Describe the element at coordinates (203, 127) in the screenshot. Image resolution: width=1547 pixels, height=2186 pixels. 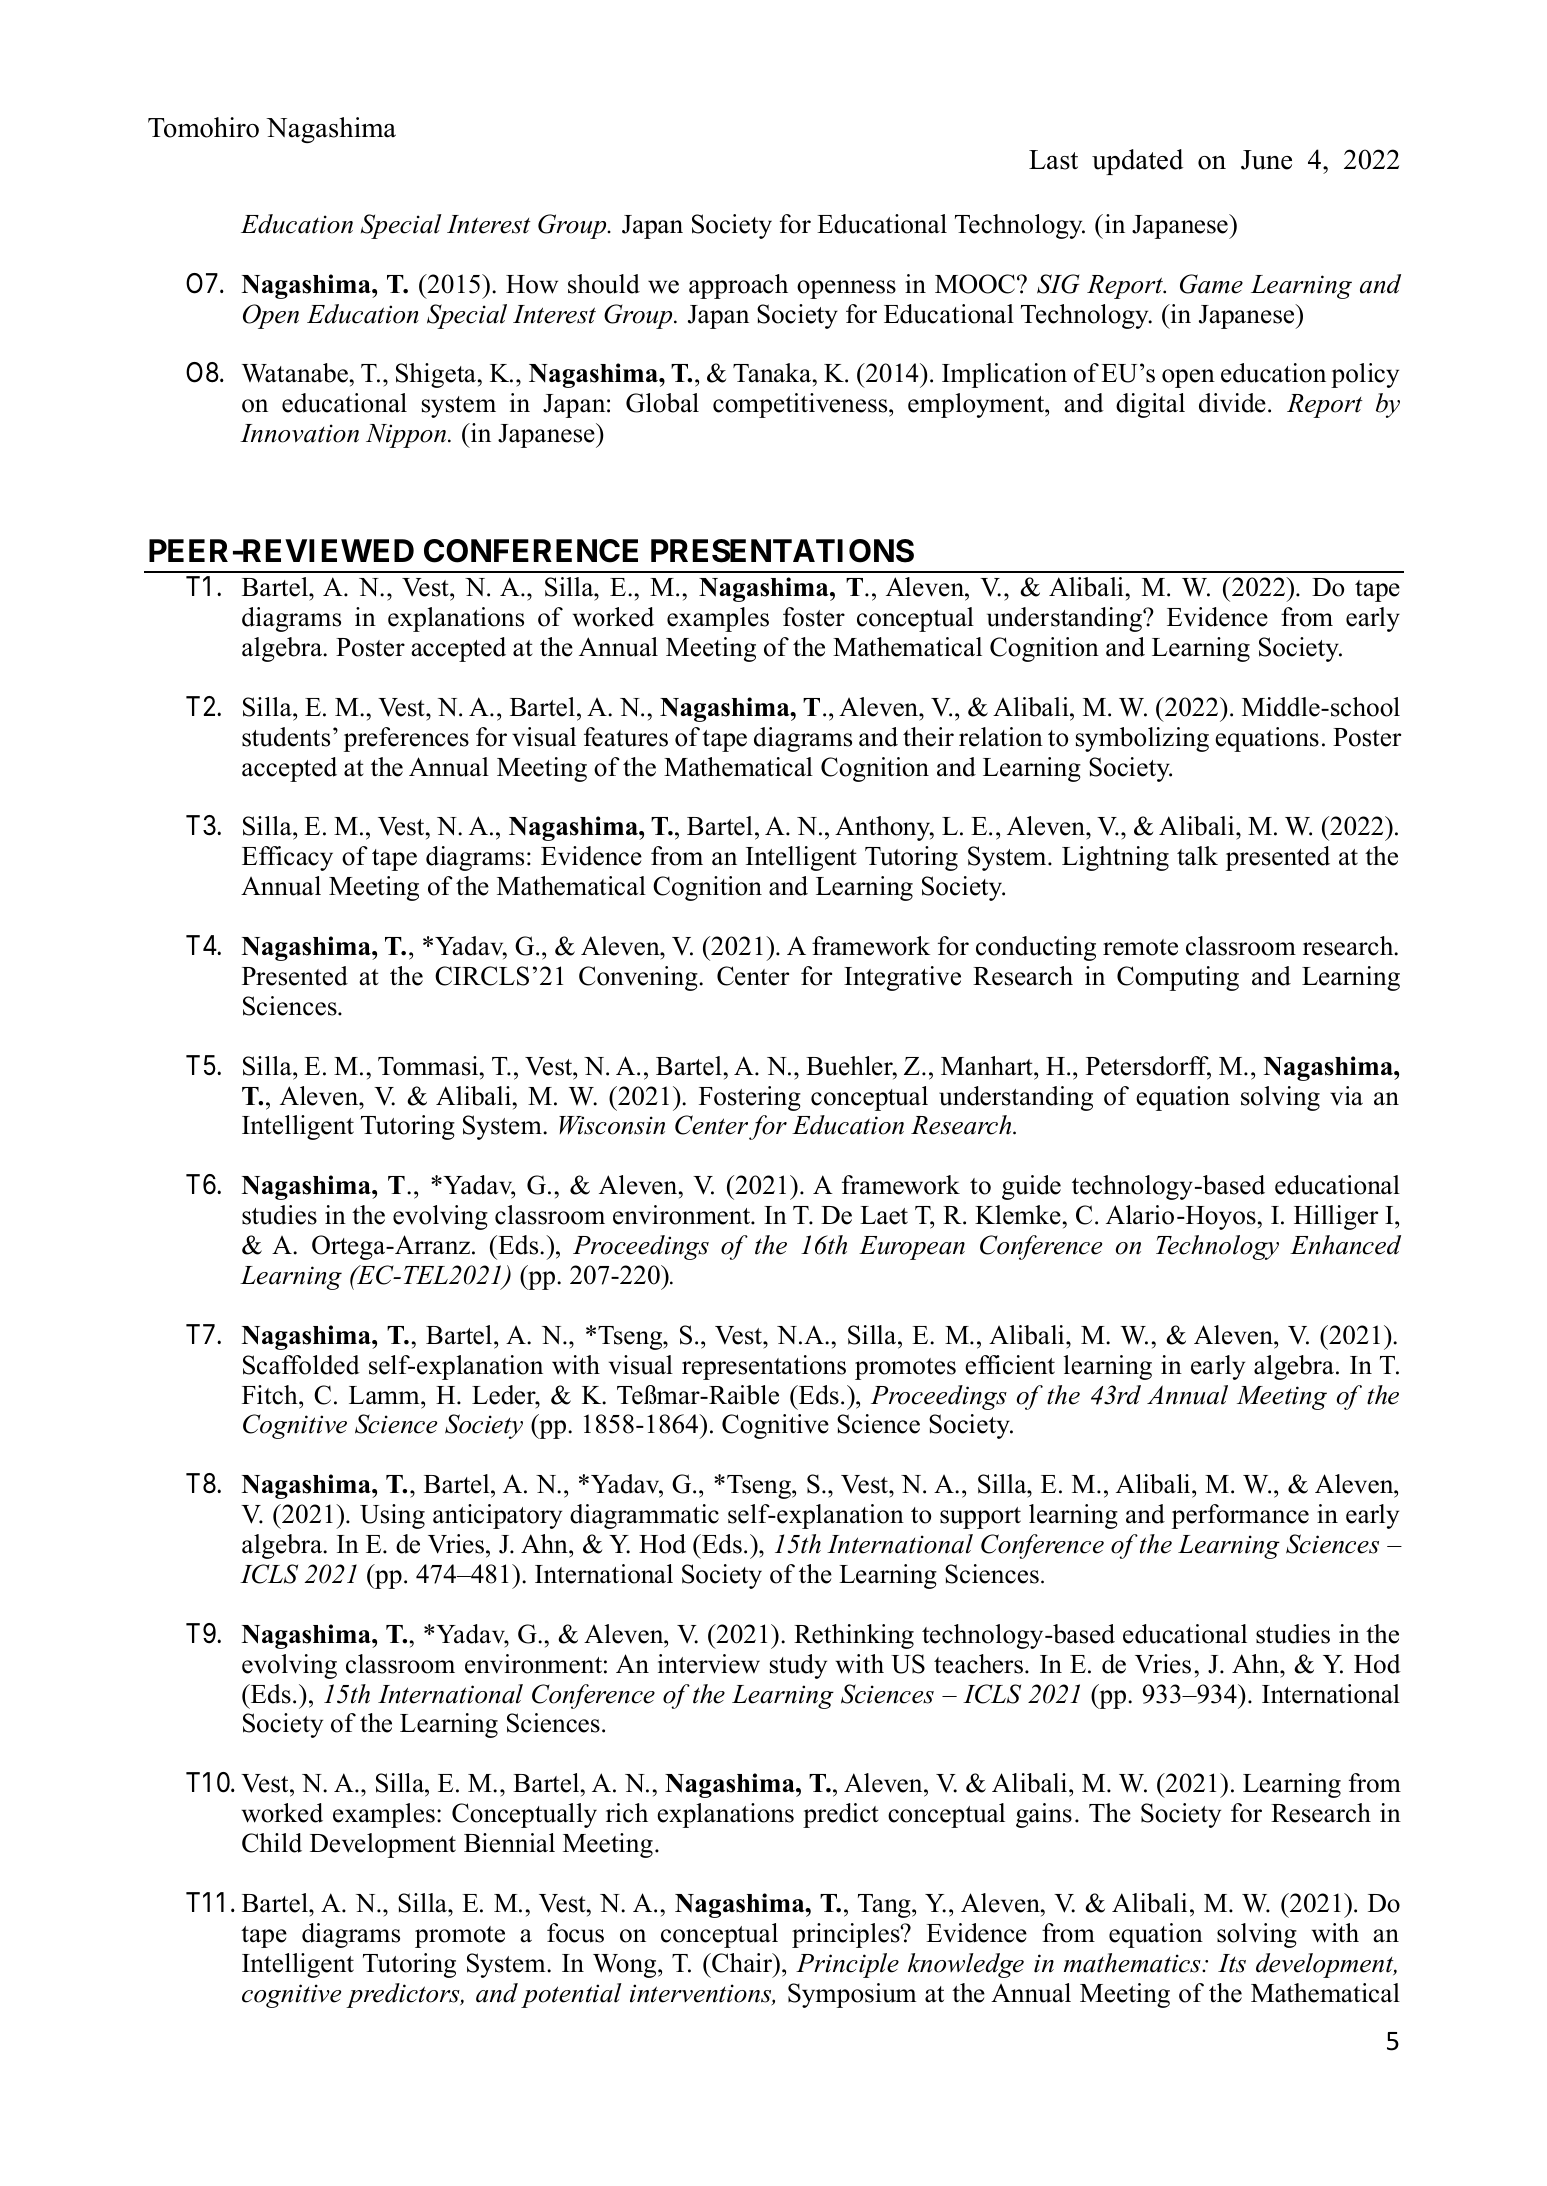
I see `Tomohiro` at that location.
